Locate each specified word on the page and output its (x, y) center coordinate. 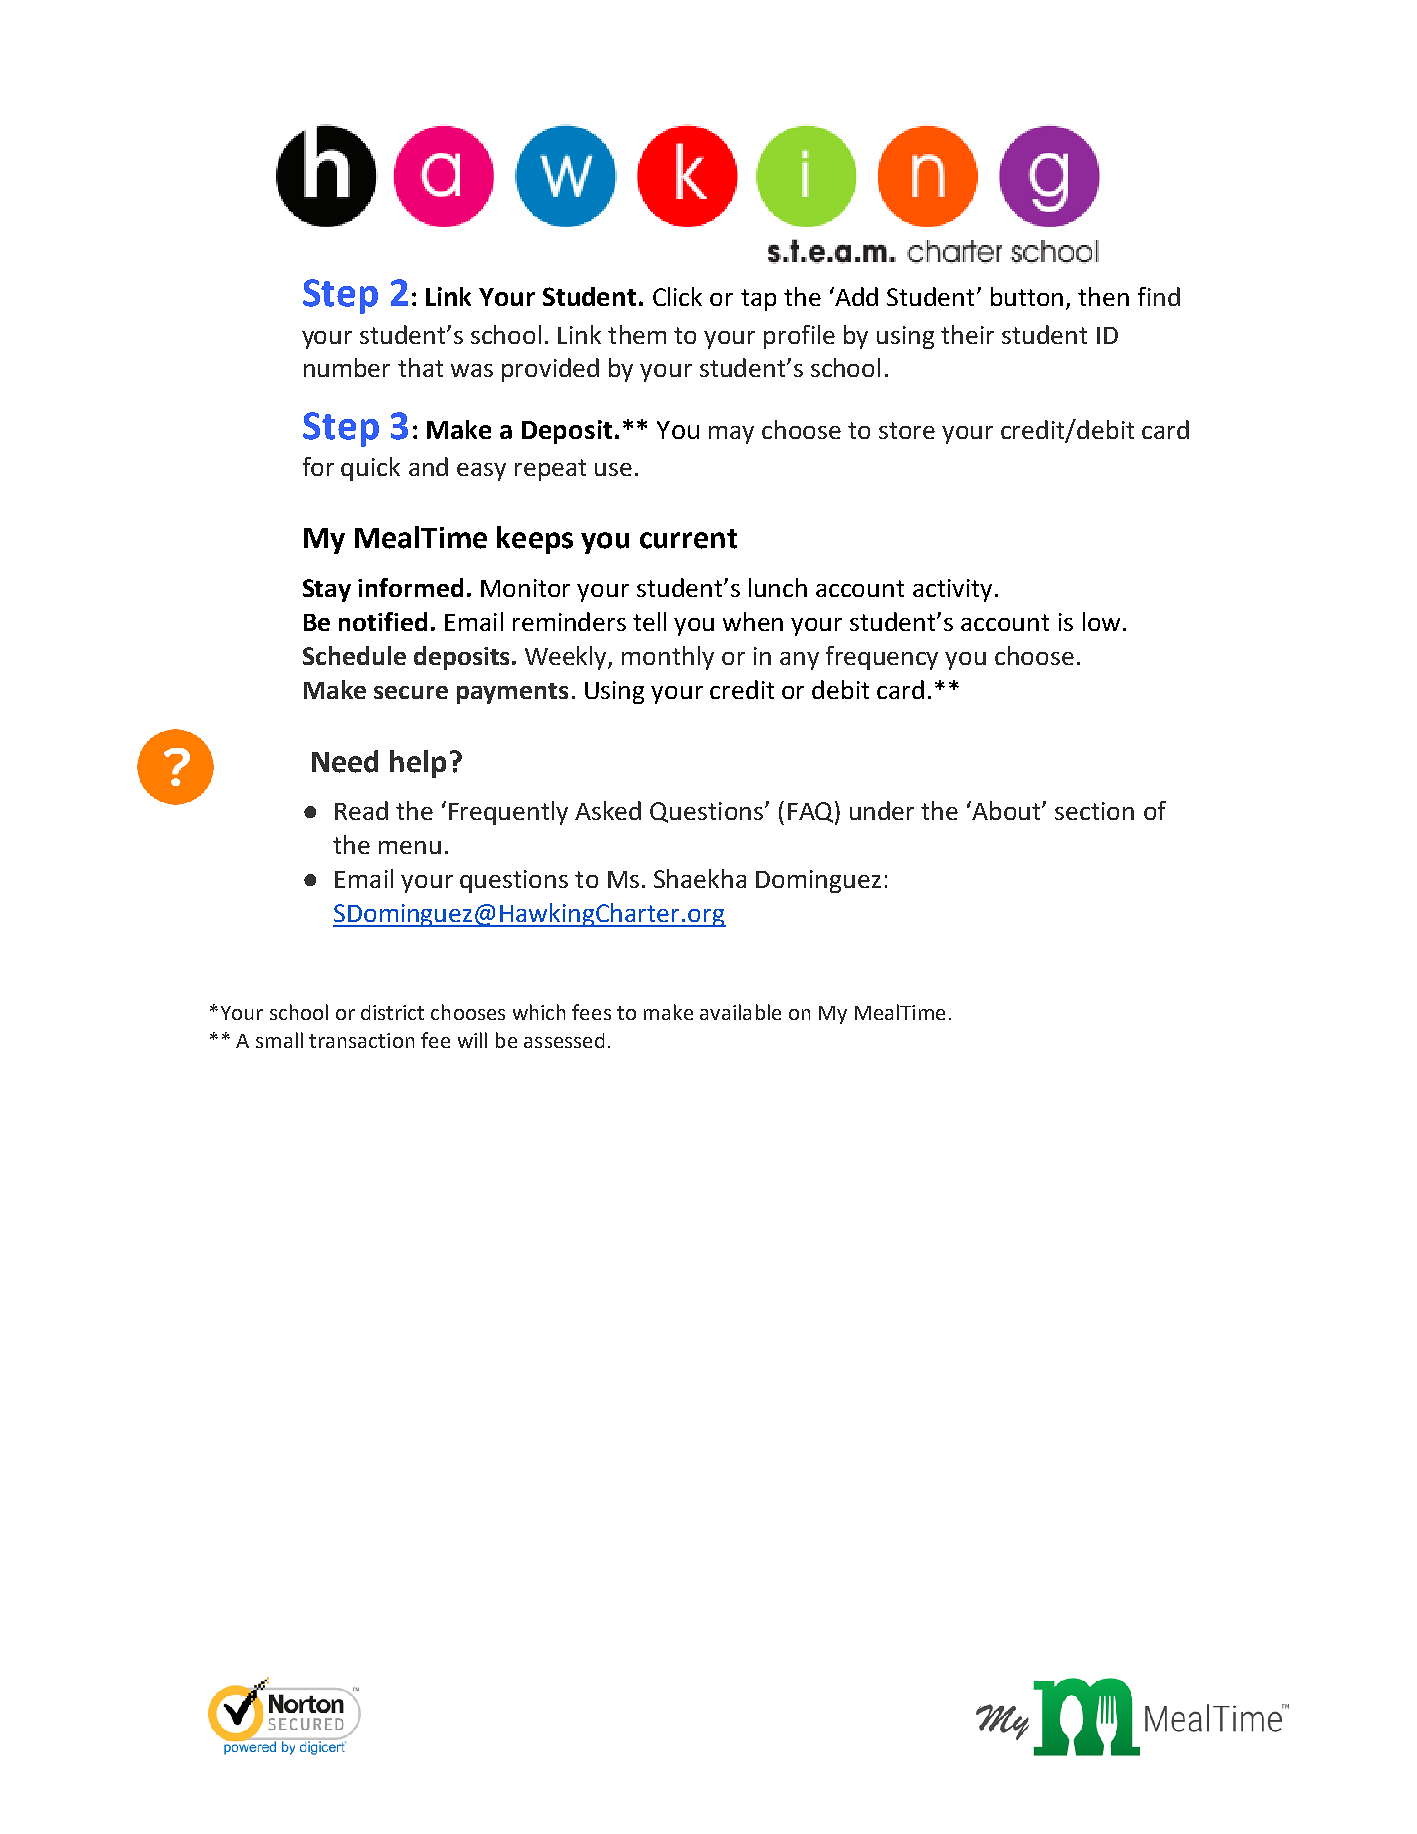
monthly (668, 658)
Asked (608, 810)
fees (591, 1012)
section (1094, 811)
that (420, 367)
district (392, 1012)
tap (758, 300)
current (688, 539)
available (740, 1012)
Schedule (354, 655)
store (907, 430)
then (1103, 296)
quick (370, 469)
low (1101, 621)
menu (410, 847)
